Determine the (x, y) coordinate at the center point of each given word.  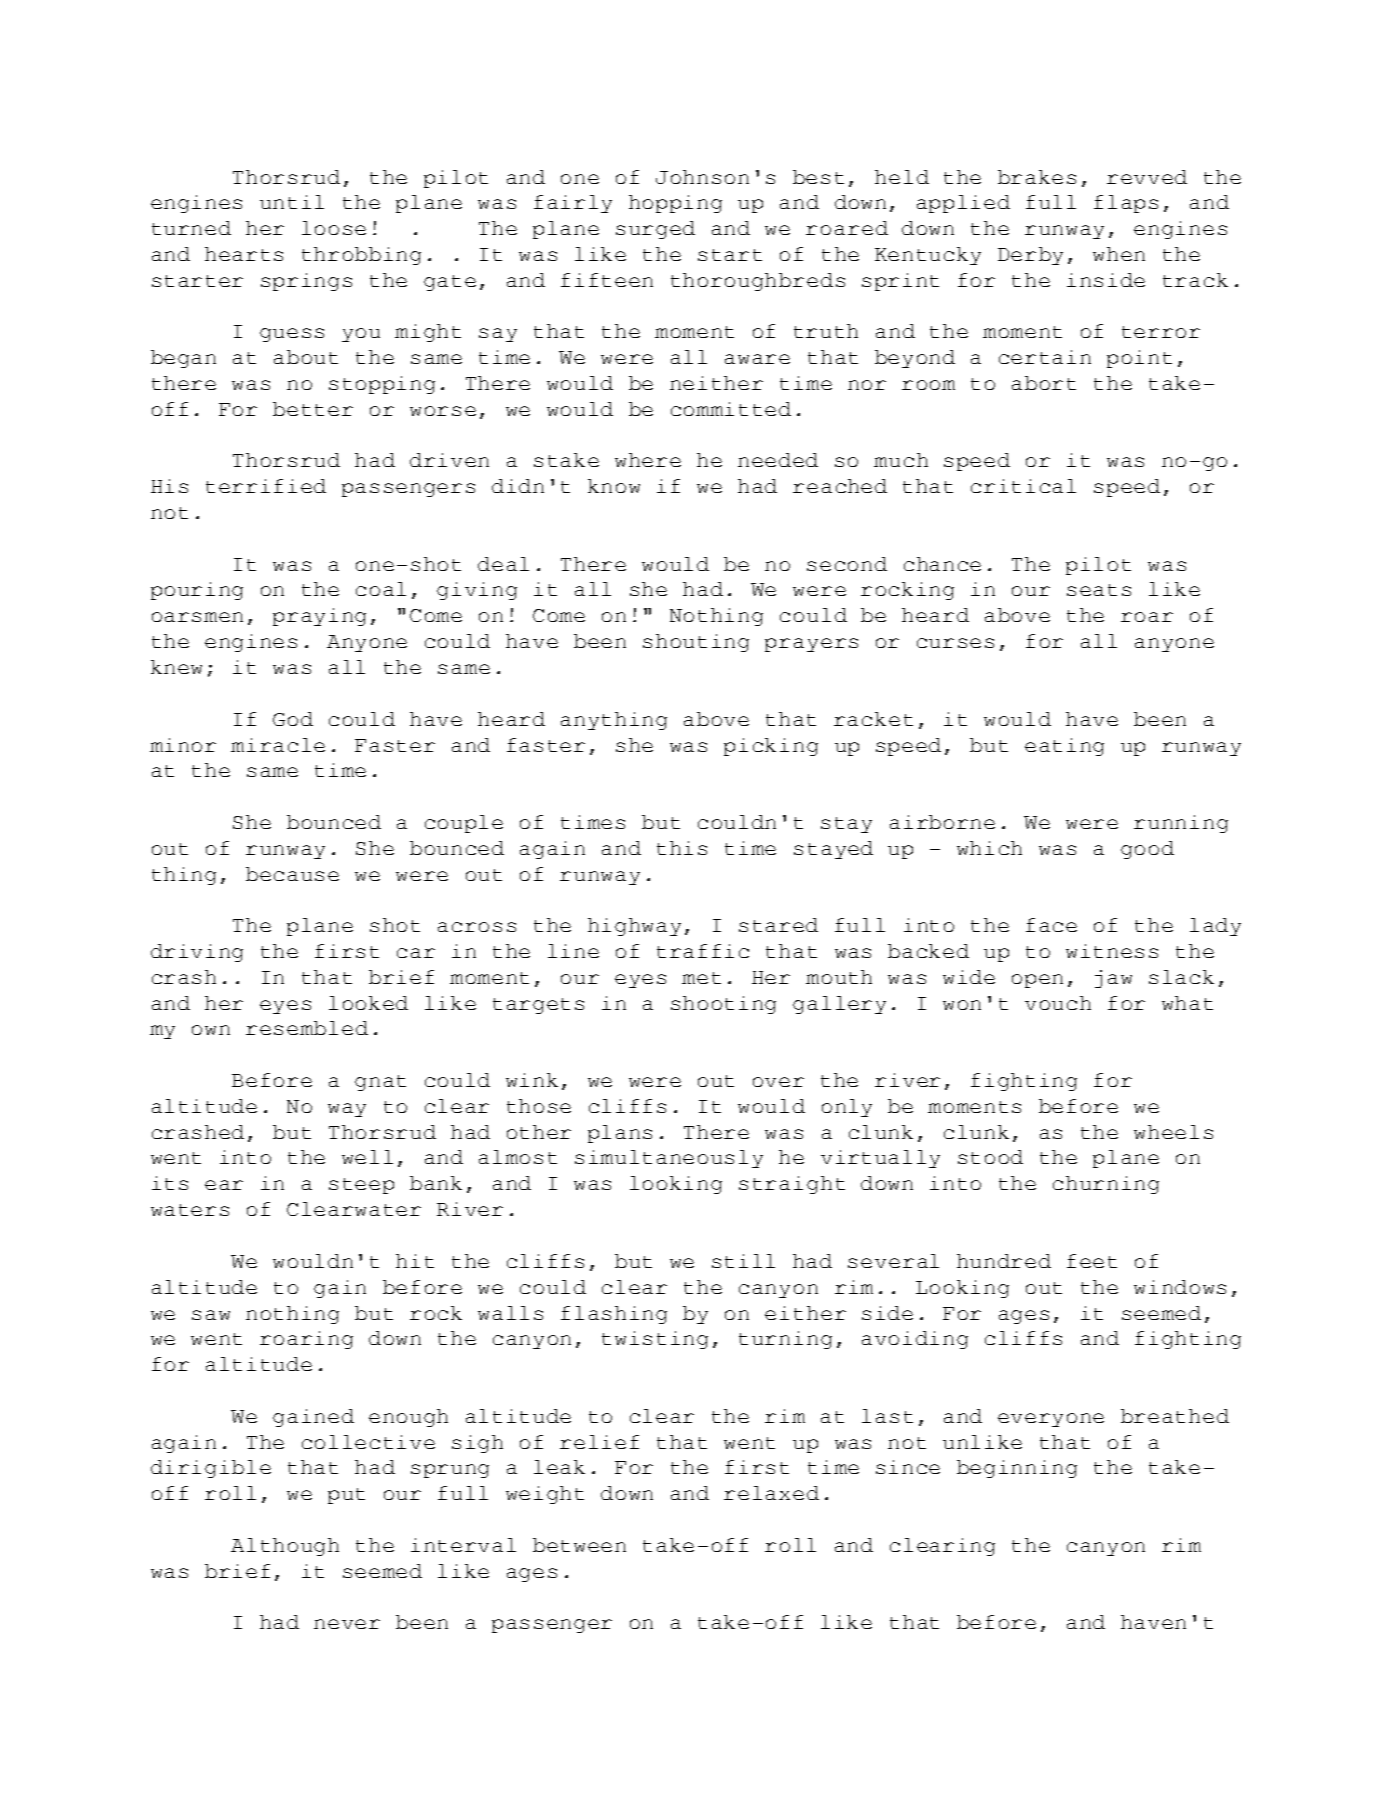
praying (319, 617)
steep (361, 1186)
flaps (1126, 204)
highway (634, 927)
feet (1092, 1261)
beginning (1017, 1469)
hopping (675, 204)
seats (1099, 590)
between (579, 1545)
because (292, 874)
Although (285, 1547)
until (292, 202)
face (1051, 925)
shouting (696, 643)
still (743, 1261)
